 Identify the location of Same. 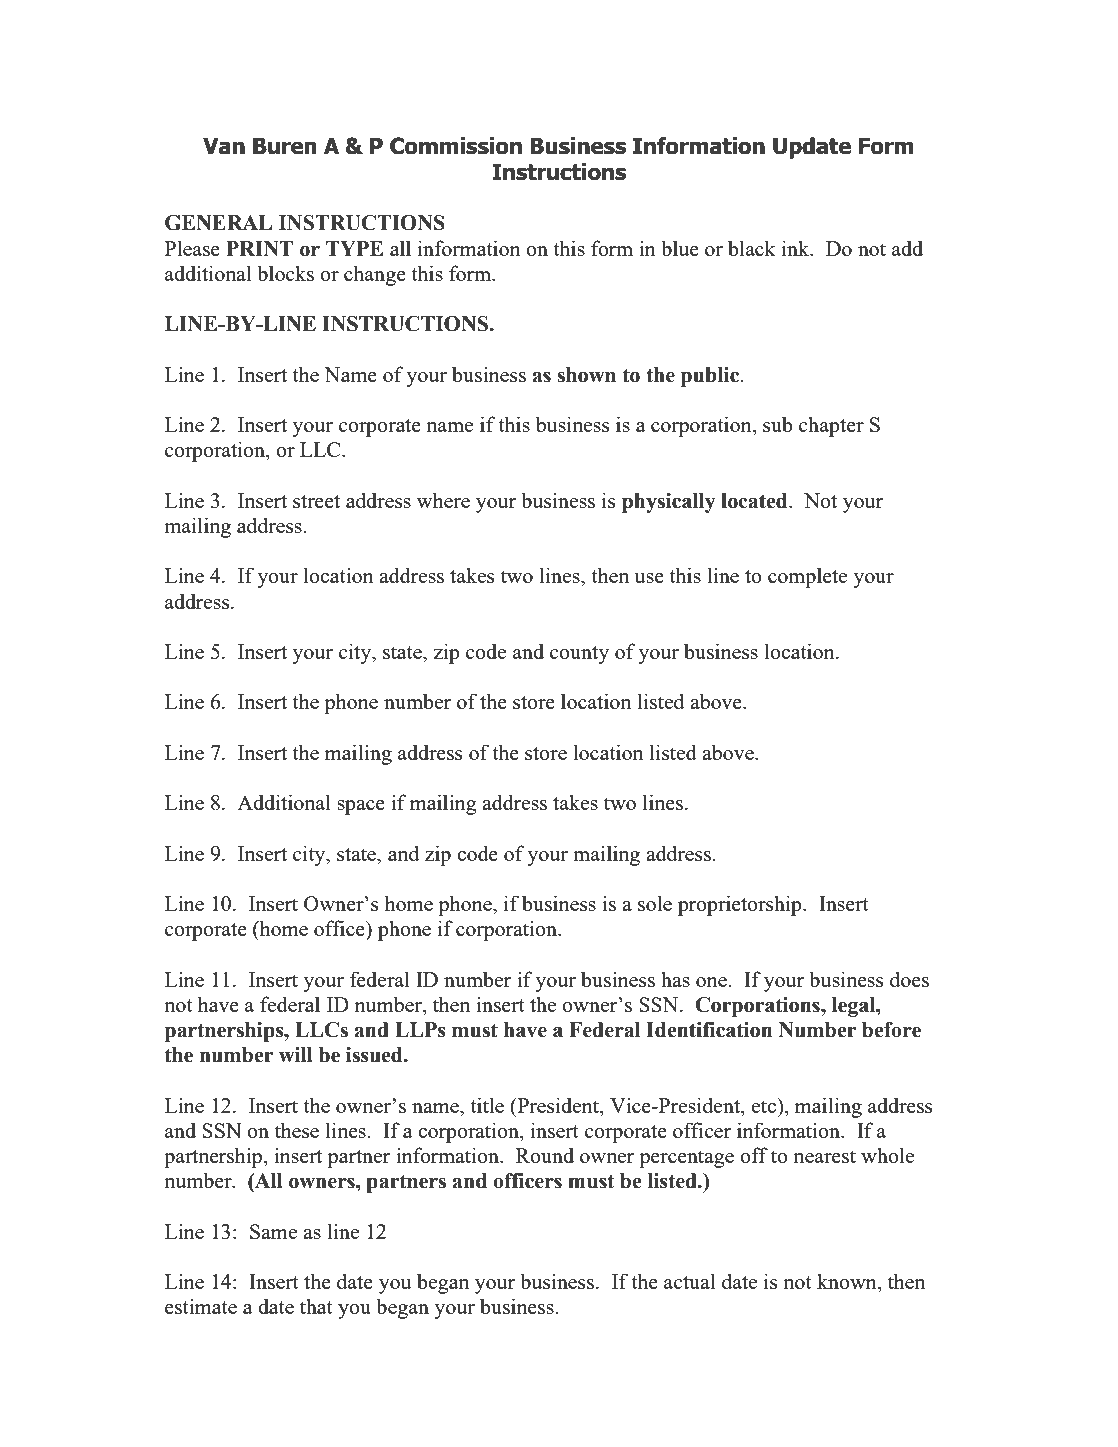
(273, 1231).
